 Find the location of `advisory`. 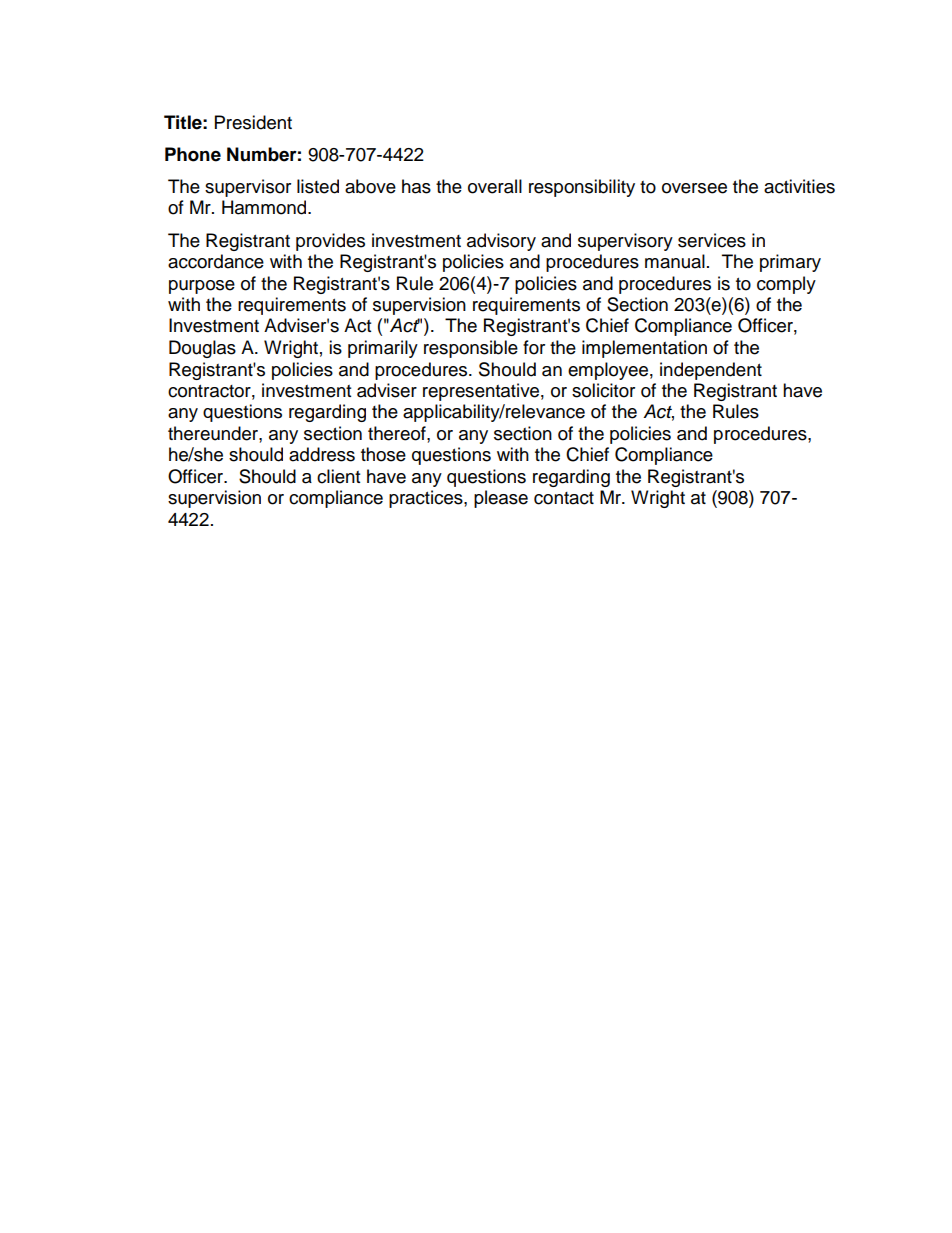

advisory is located at coordinates (501, 242).
